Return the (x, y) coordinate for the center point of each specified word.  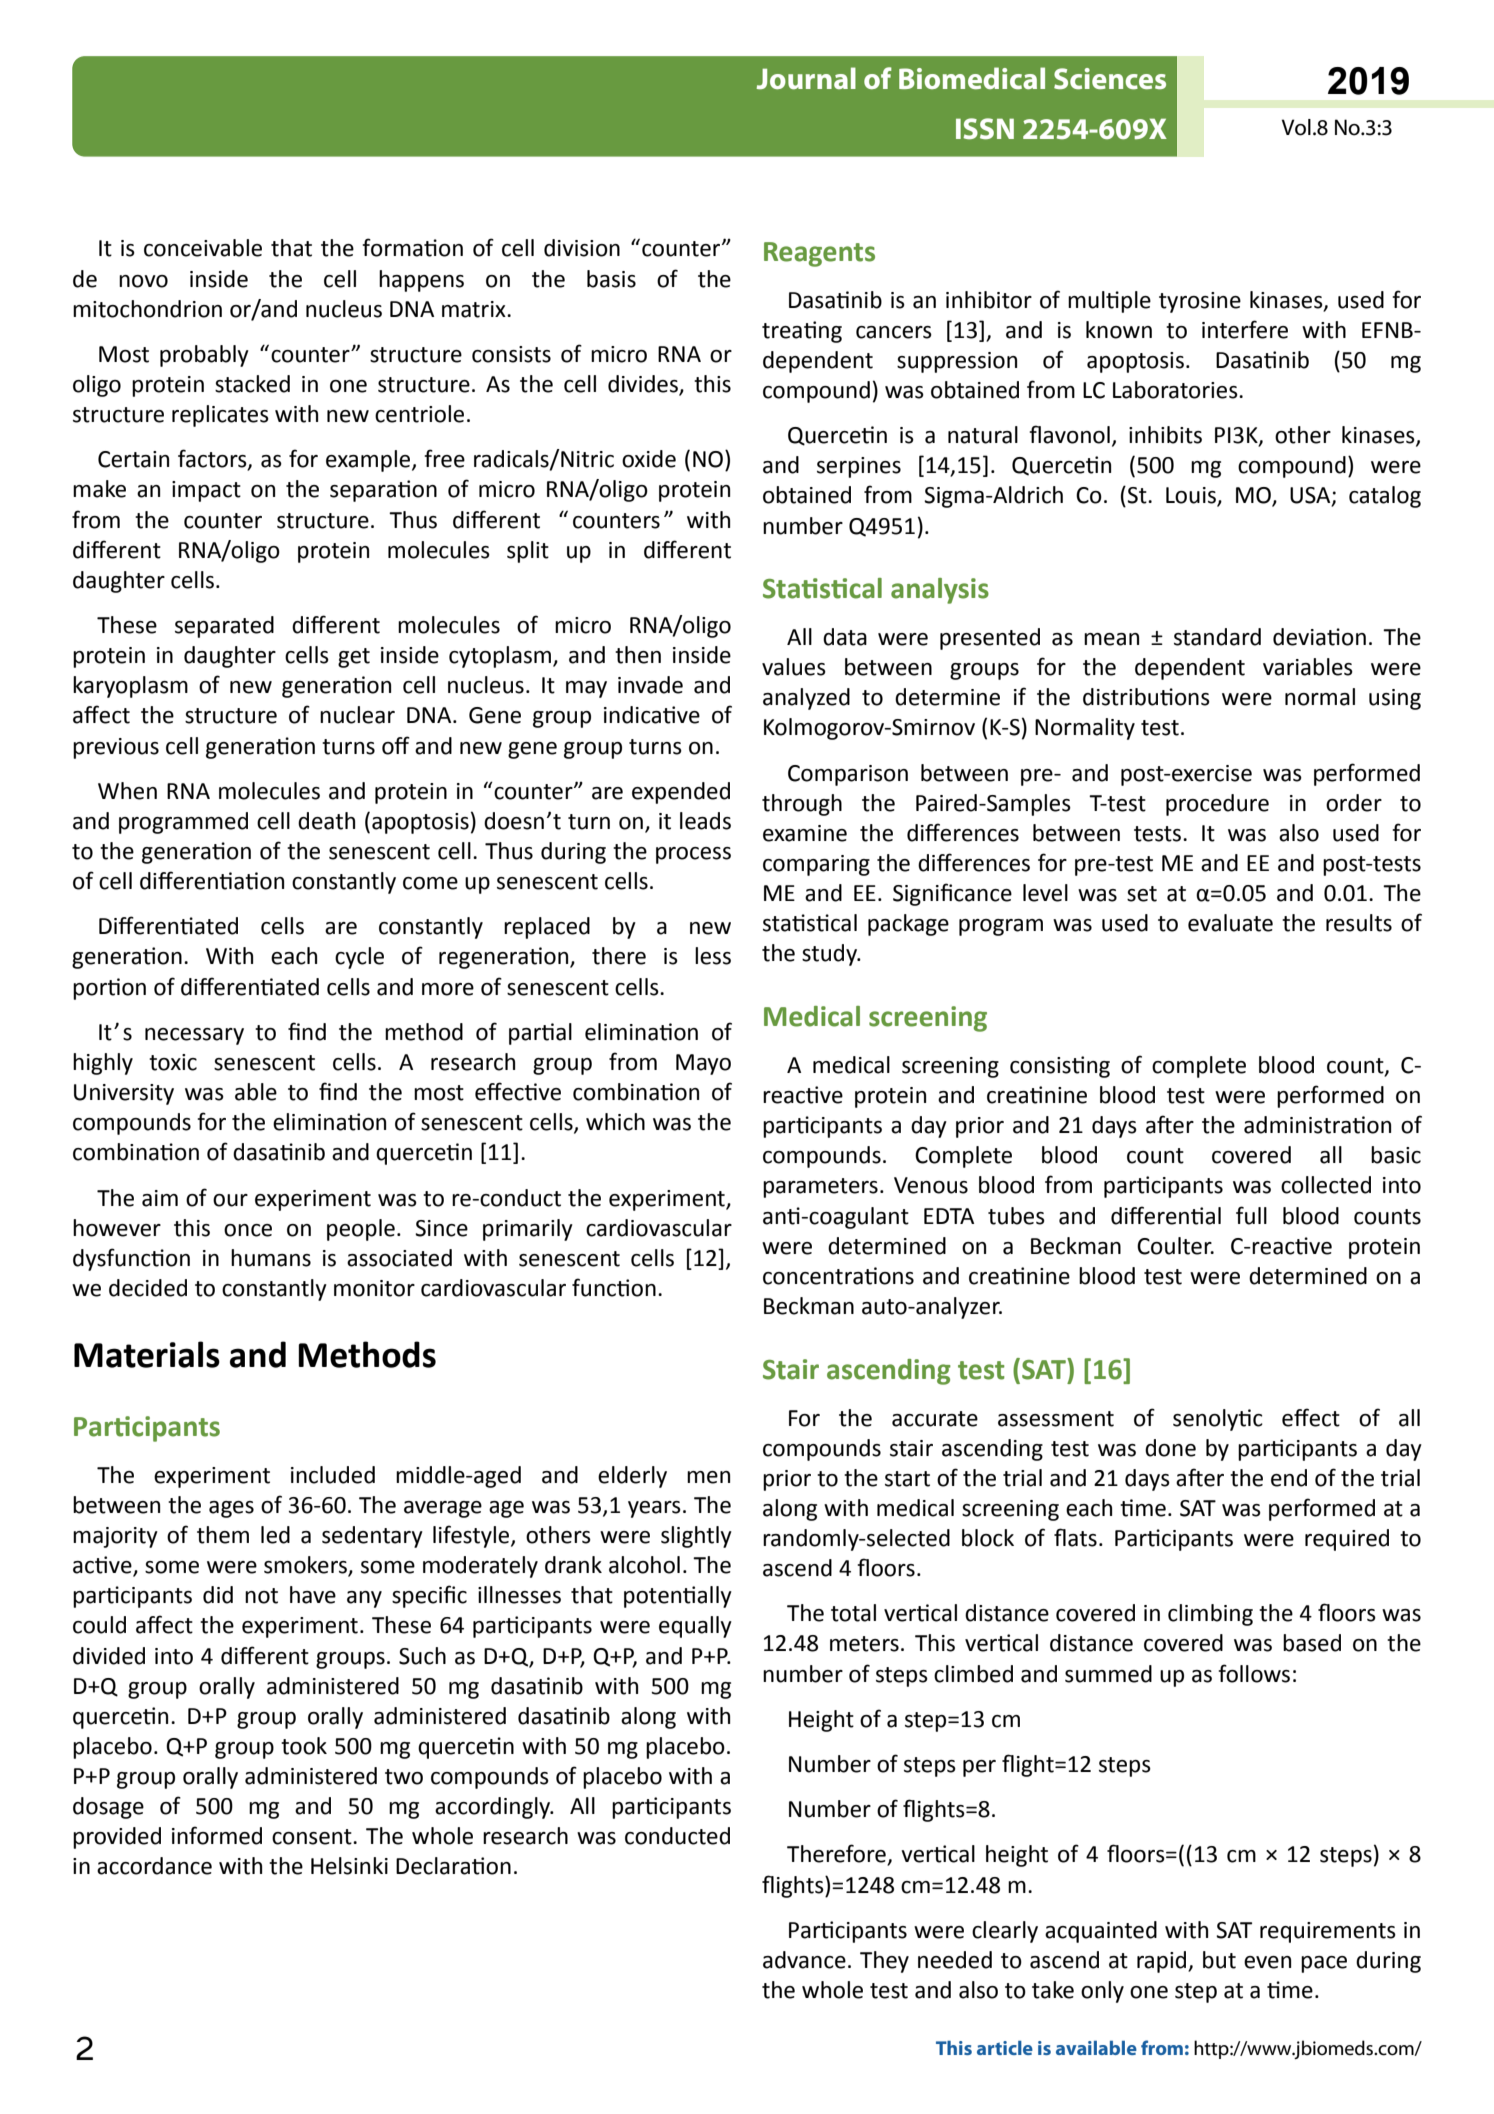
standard (1217, 637)
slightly (696, 1537)
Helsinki (349, 1866)
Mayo (703, 1064)
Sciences (1110, 79)
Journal (806, 78)
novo (143, 281)
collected (1326, 1185)
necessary (194, 1036)
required (1347, 1540)
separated (224, 627)
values (794, 667)
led (275, 1535)
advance (804, 1960)
